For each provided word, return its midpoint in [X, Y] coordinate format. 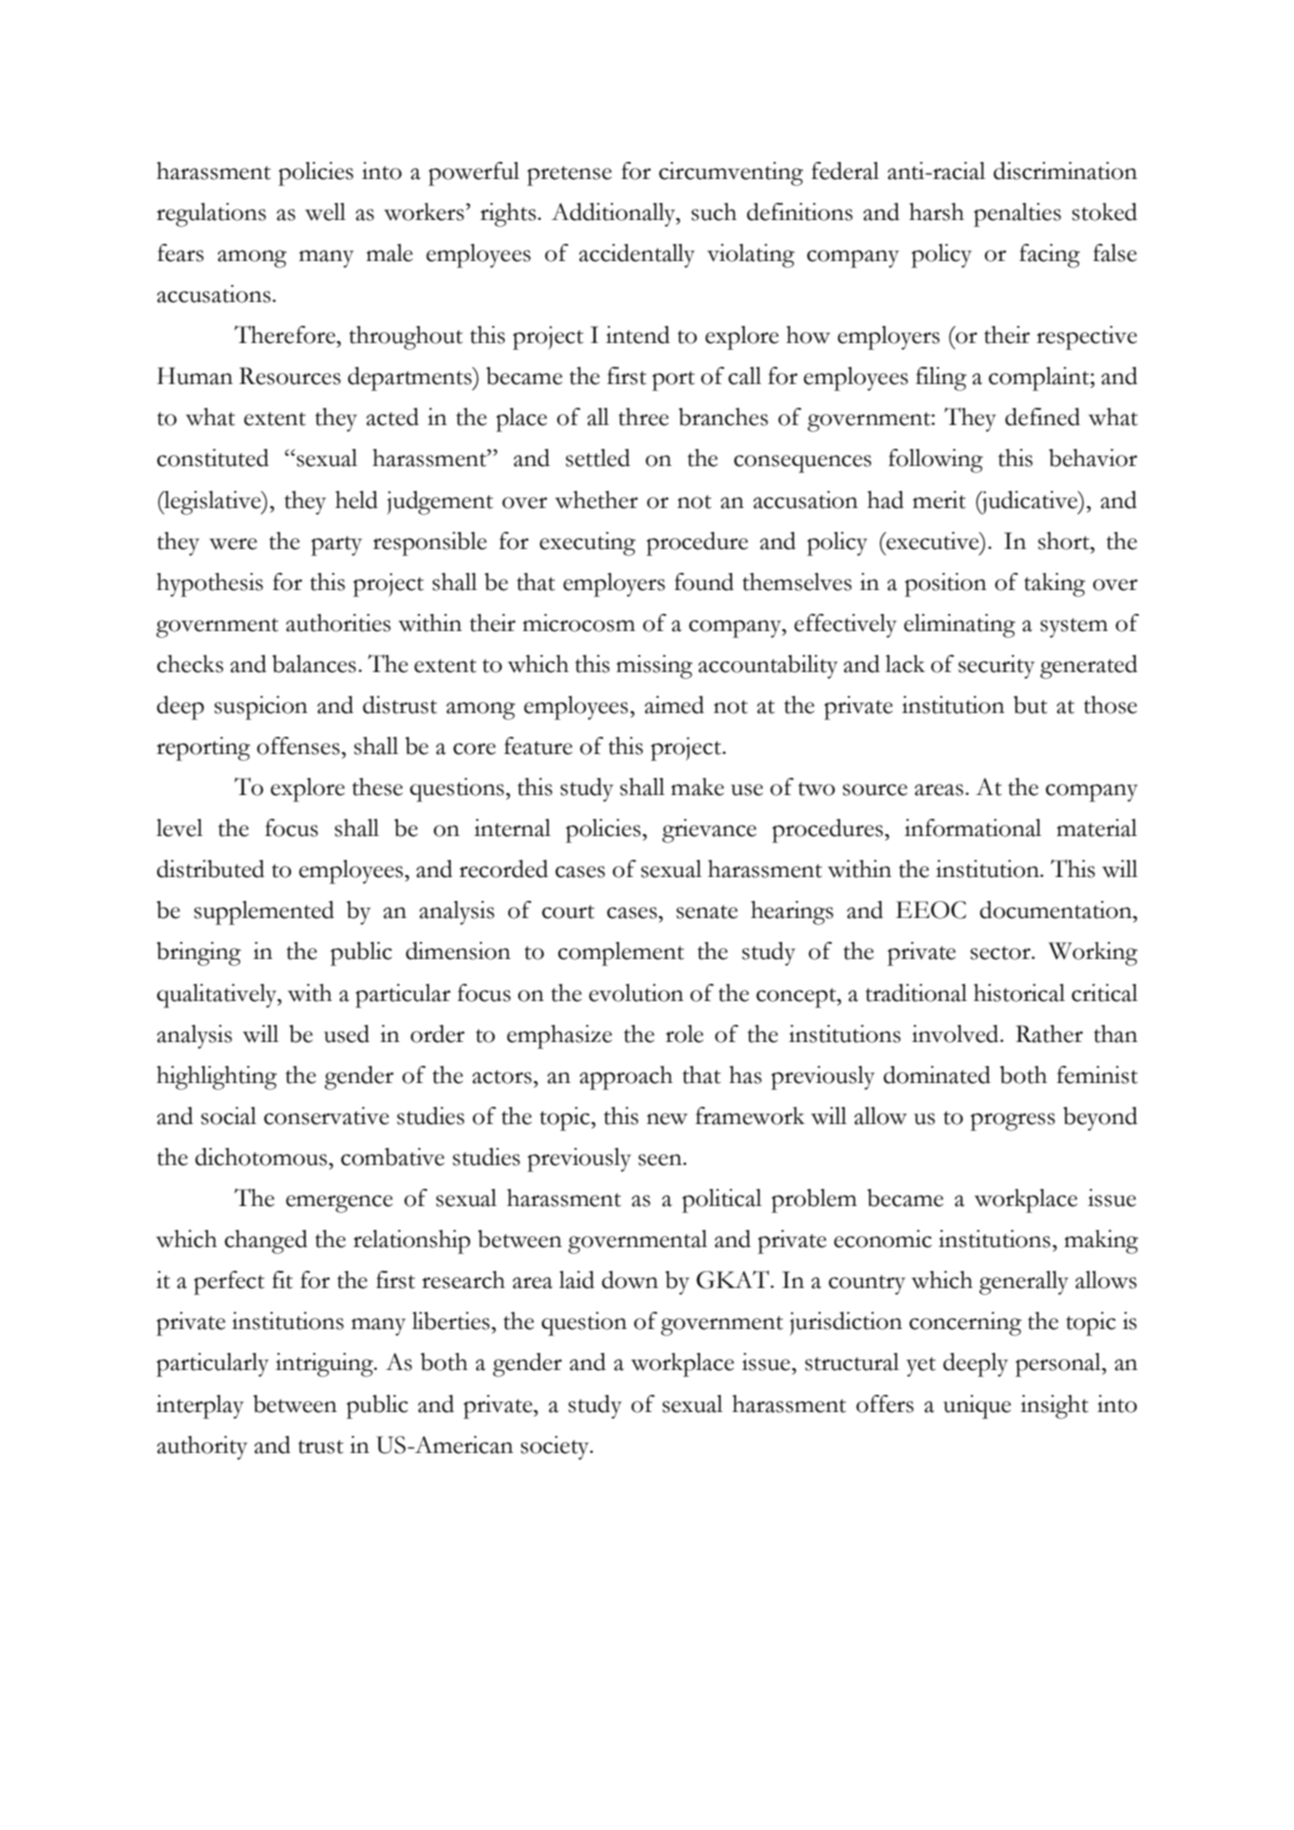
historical [1019, 993]
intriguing [326, 1365]
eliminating [959, 626]
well [325, 212]
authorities [338, 623]
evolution [636, 993]
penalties [1017, 215]
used [346, 1034]
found [704, 582]
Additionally [614, 215]
